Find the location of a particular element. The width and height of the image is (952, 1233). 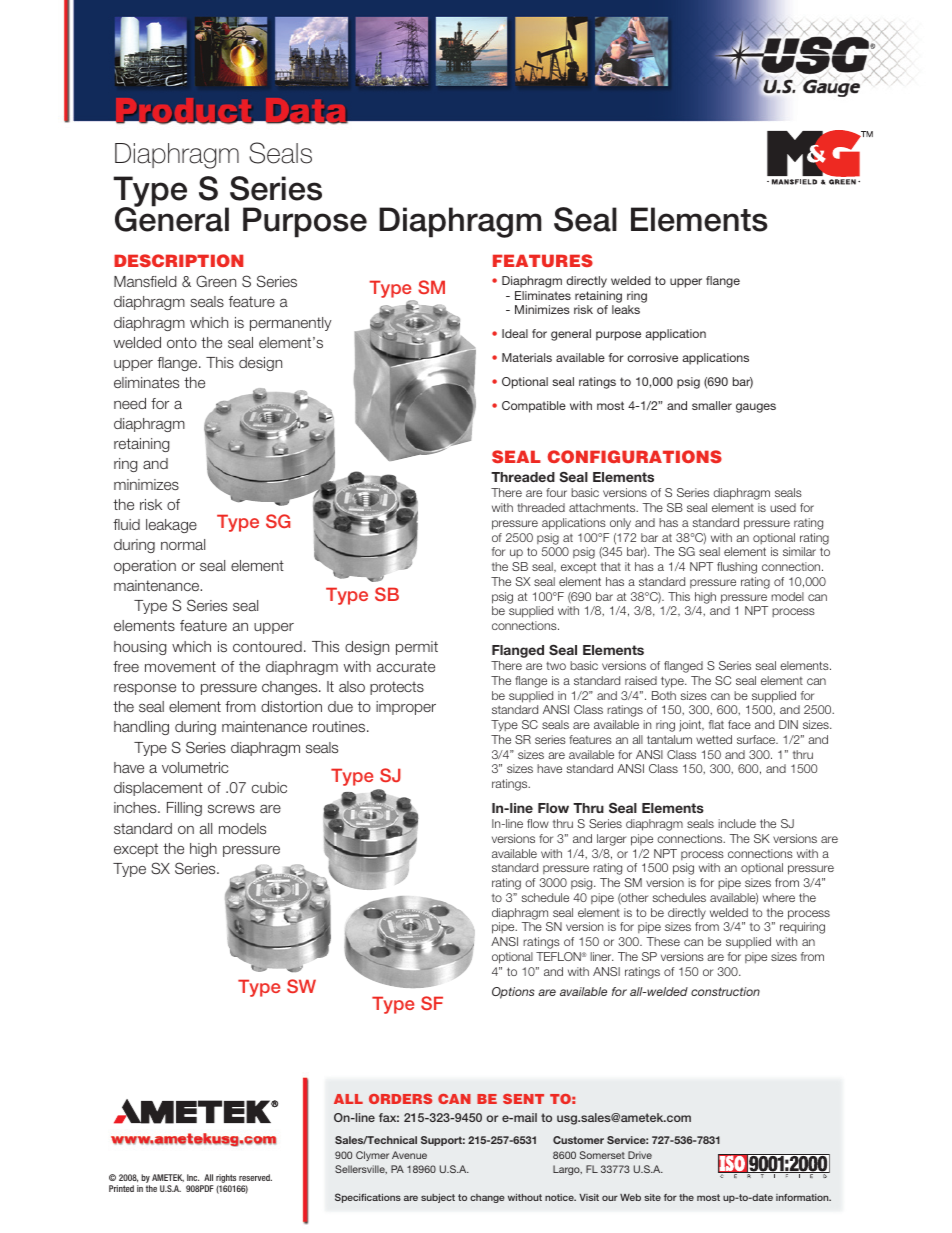

subject is located at coordinates (438, 1198).
